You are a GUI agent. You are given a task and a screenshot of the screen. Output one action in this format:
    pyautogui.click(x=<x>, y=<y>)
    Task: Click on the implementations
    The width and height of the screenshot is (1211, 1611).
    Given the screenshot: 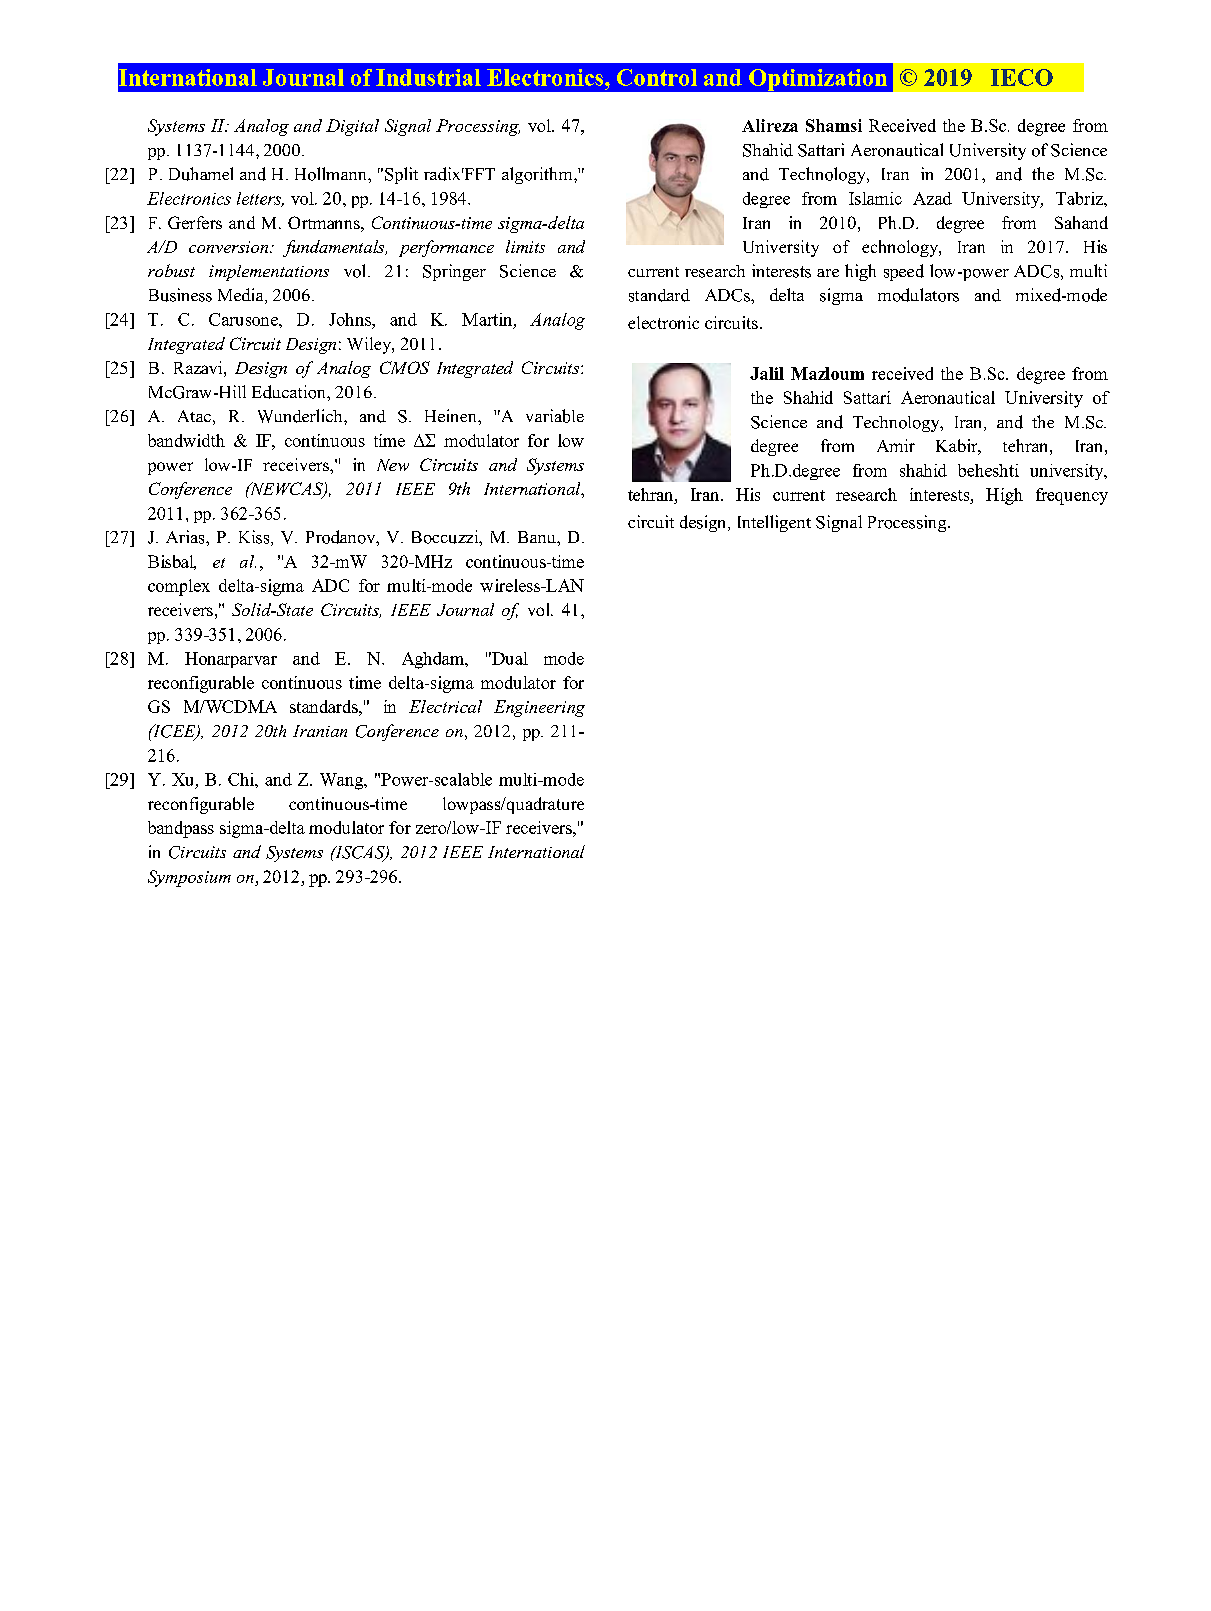 What is the action you would take?
    pyautogui.click(x=269, y=273)
